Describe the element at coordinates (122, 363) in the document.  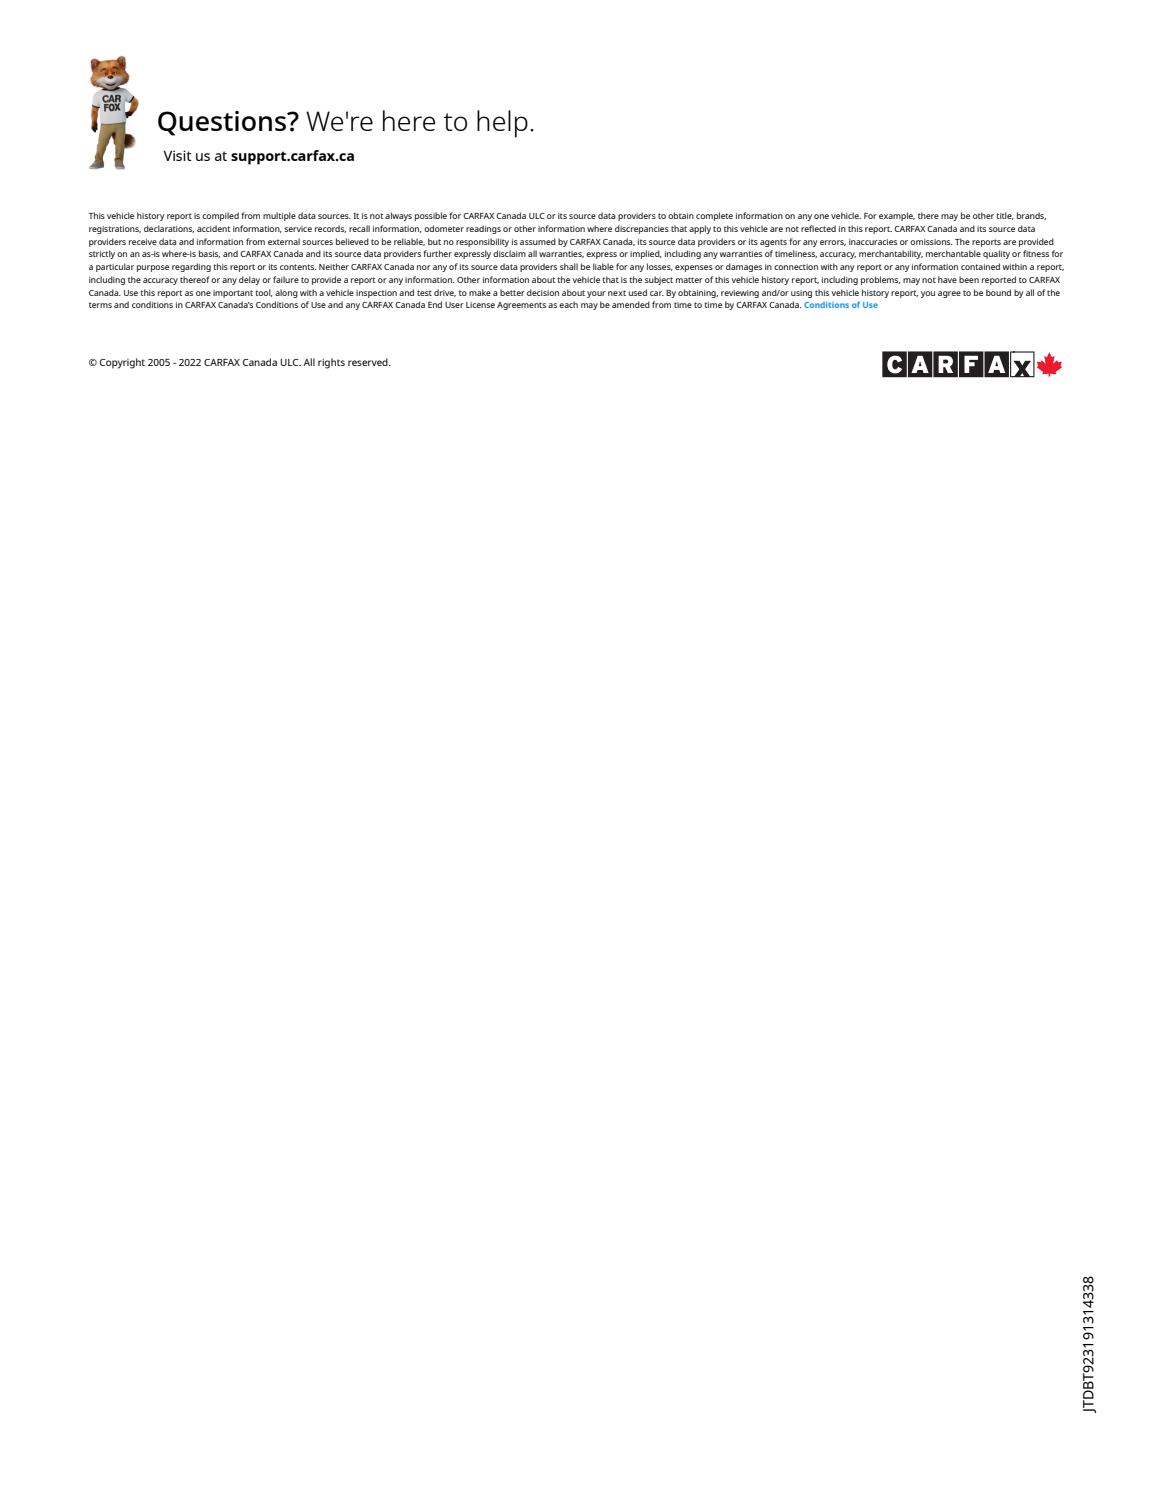
I see `Copyright` at that location.
